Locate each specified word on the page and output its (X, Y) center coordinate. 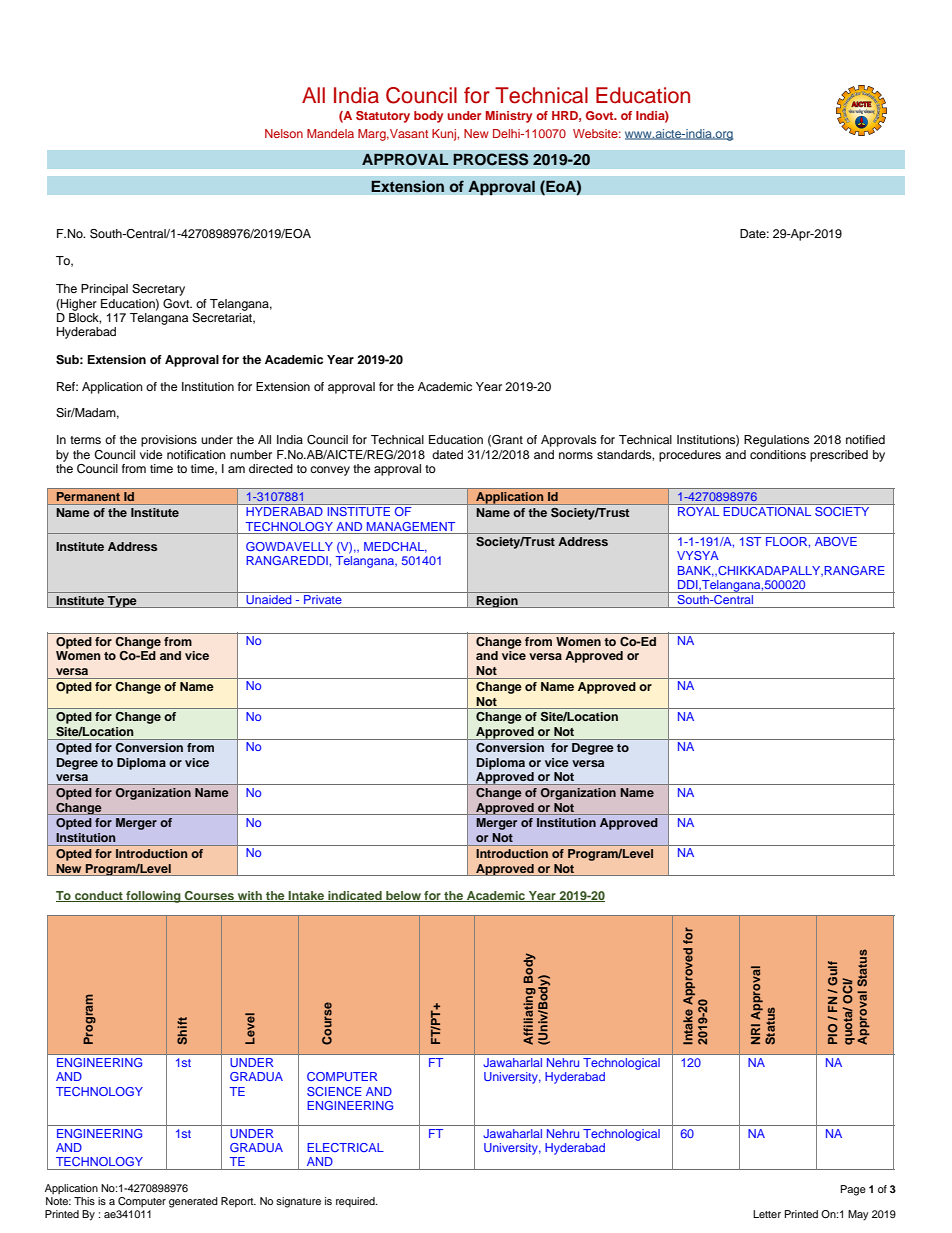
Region (497, 602)
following (153, 897)
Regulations (776, 441)
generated (193, 1202)
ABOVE (836, 541)
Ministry (509, 117)
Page (853, 1190)
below (403, 896)
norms (576, 455)
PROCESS (491, 159)
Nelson (284, 133)
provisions (169, 441)
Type (122, 602)
